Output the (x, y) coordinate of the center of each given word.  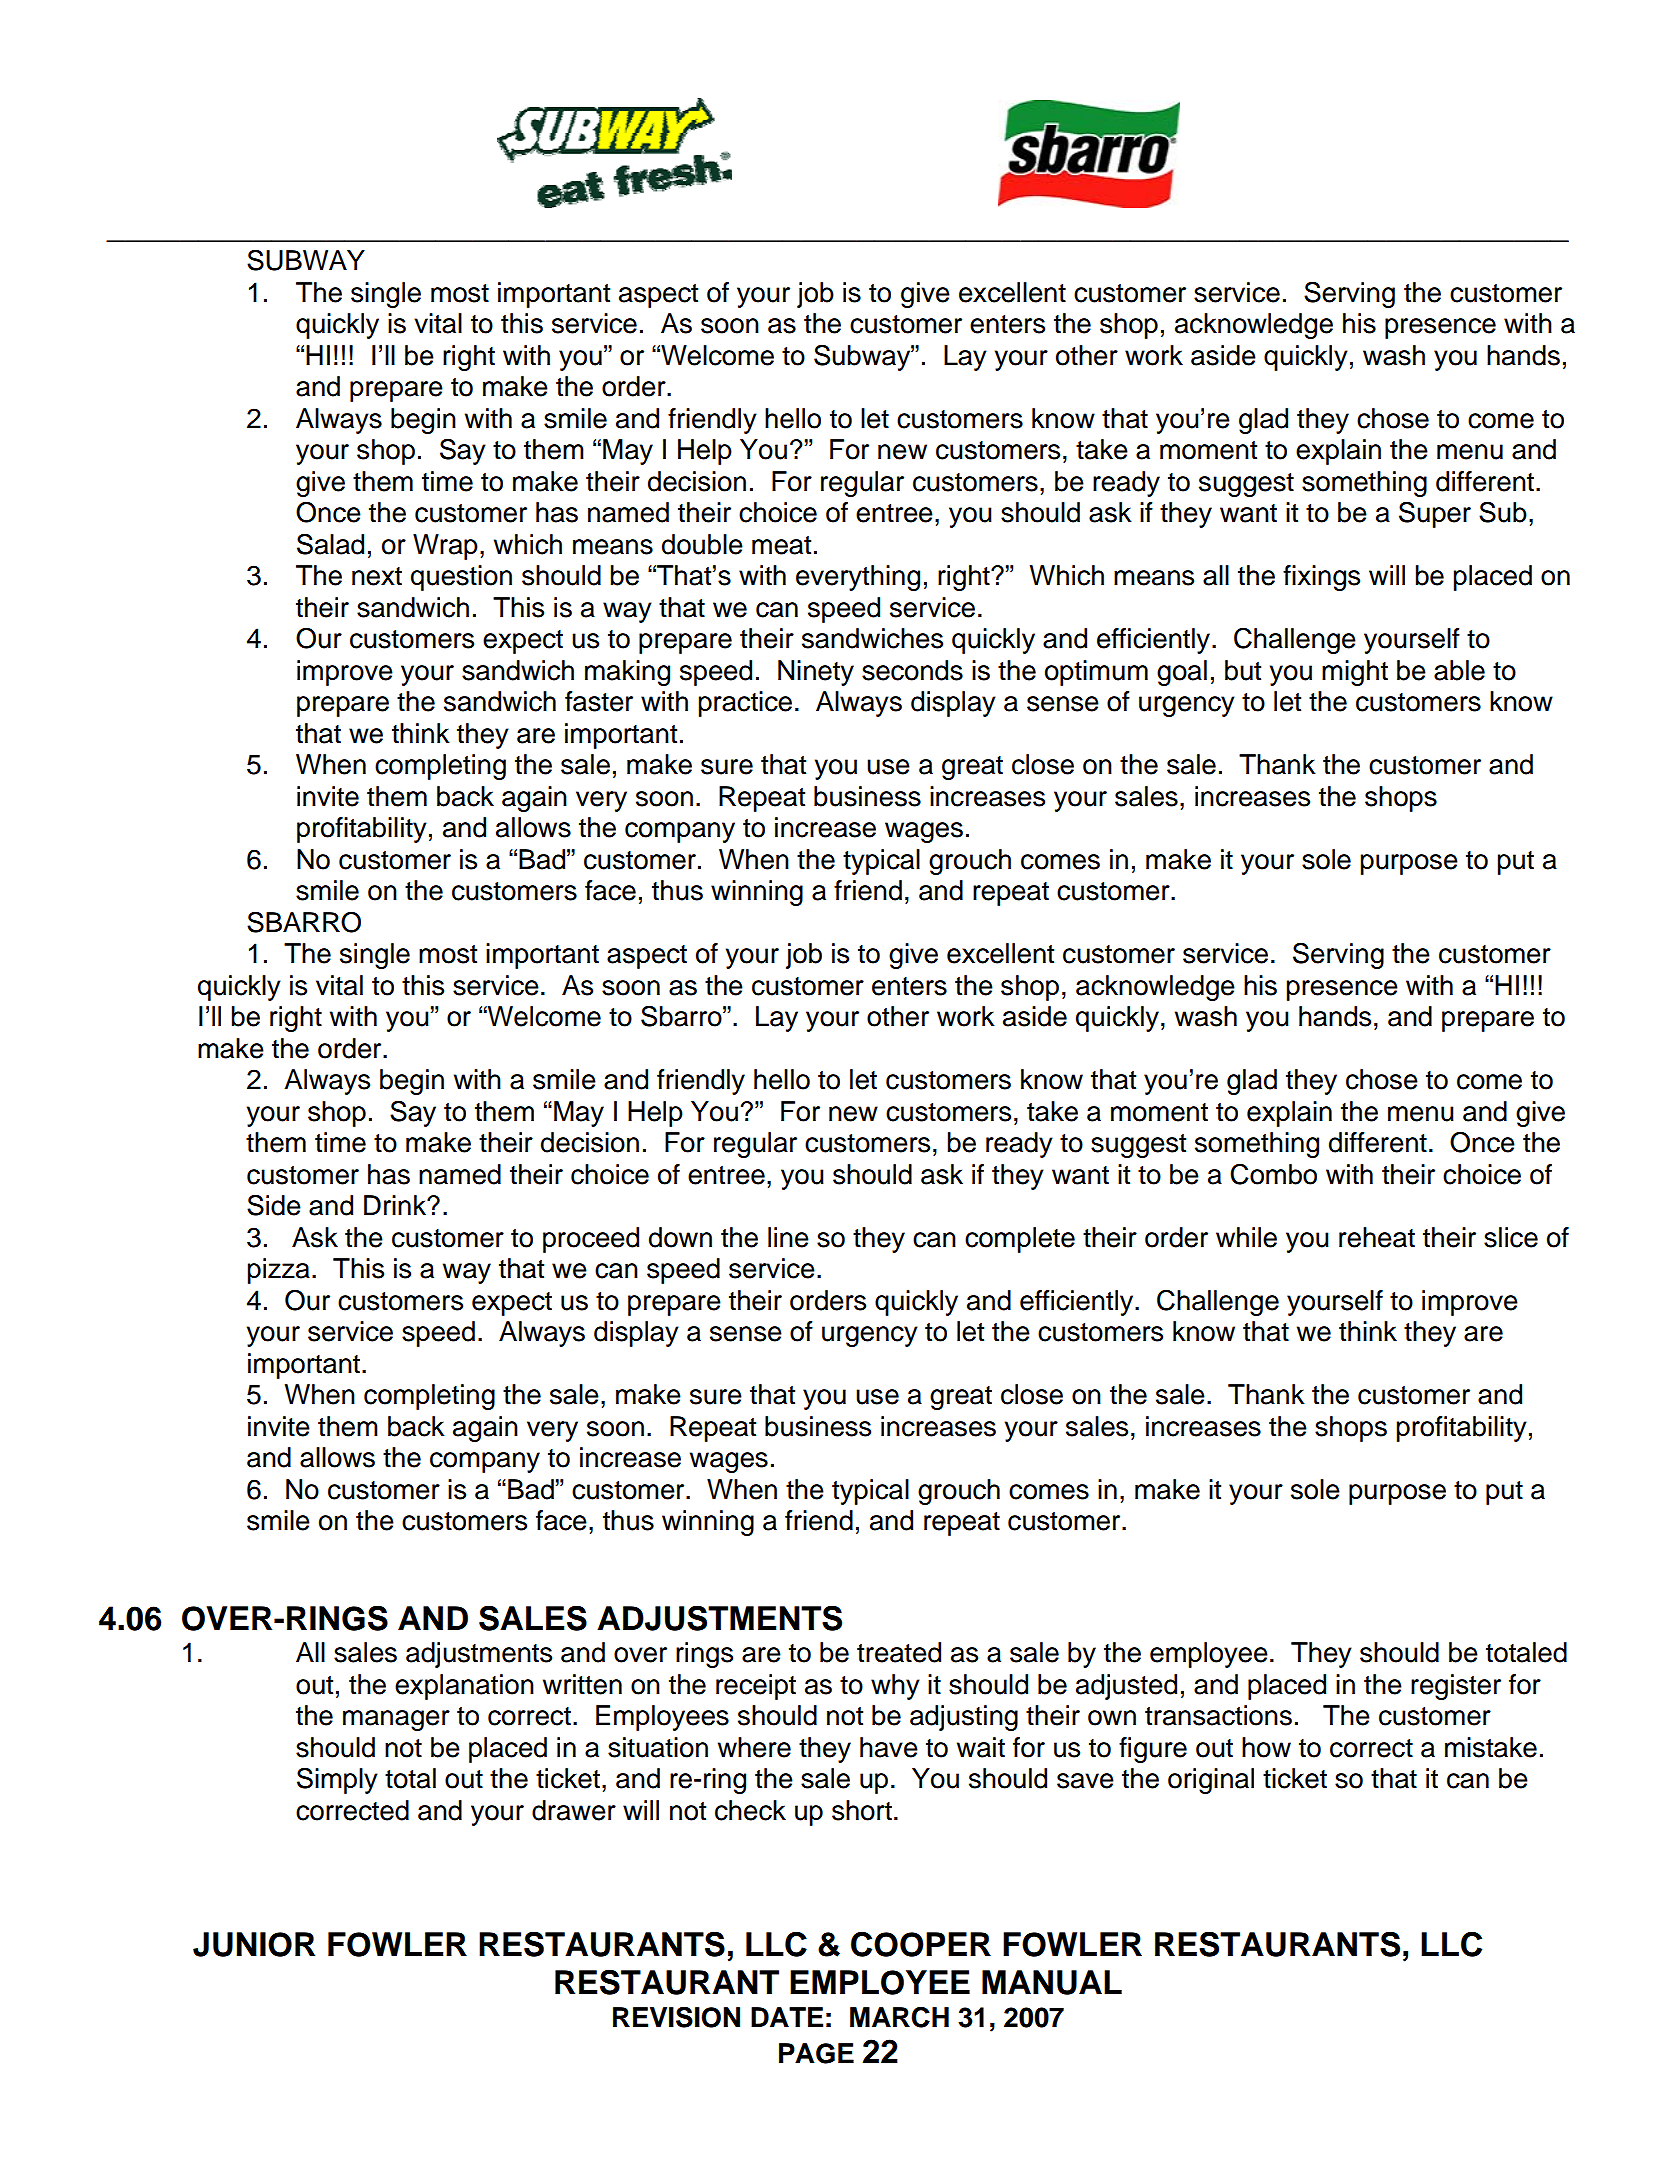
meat (781, 545)
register (1456, 1687)
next (377, 576)
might (1355, 673)
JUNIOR (254, 1944)
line (788, 1237)
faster (599, 701)
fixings (1321, 578)
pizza (279, 1271)
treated (899, 1652)
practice (745, 704)
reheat (1377, 1237)
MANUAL (1052, 1982)
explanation (464, 1687)
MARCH (899, 2017)
